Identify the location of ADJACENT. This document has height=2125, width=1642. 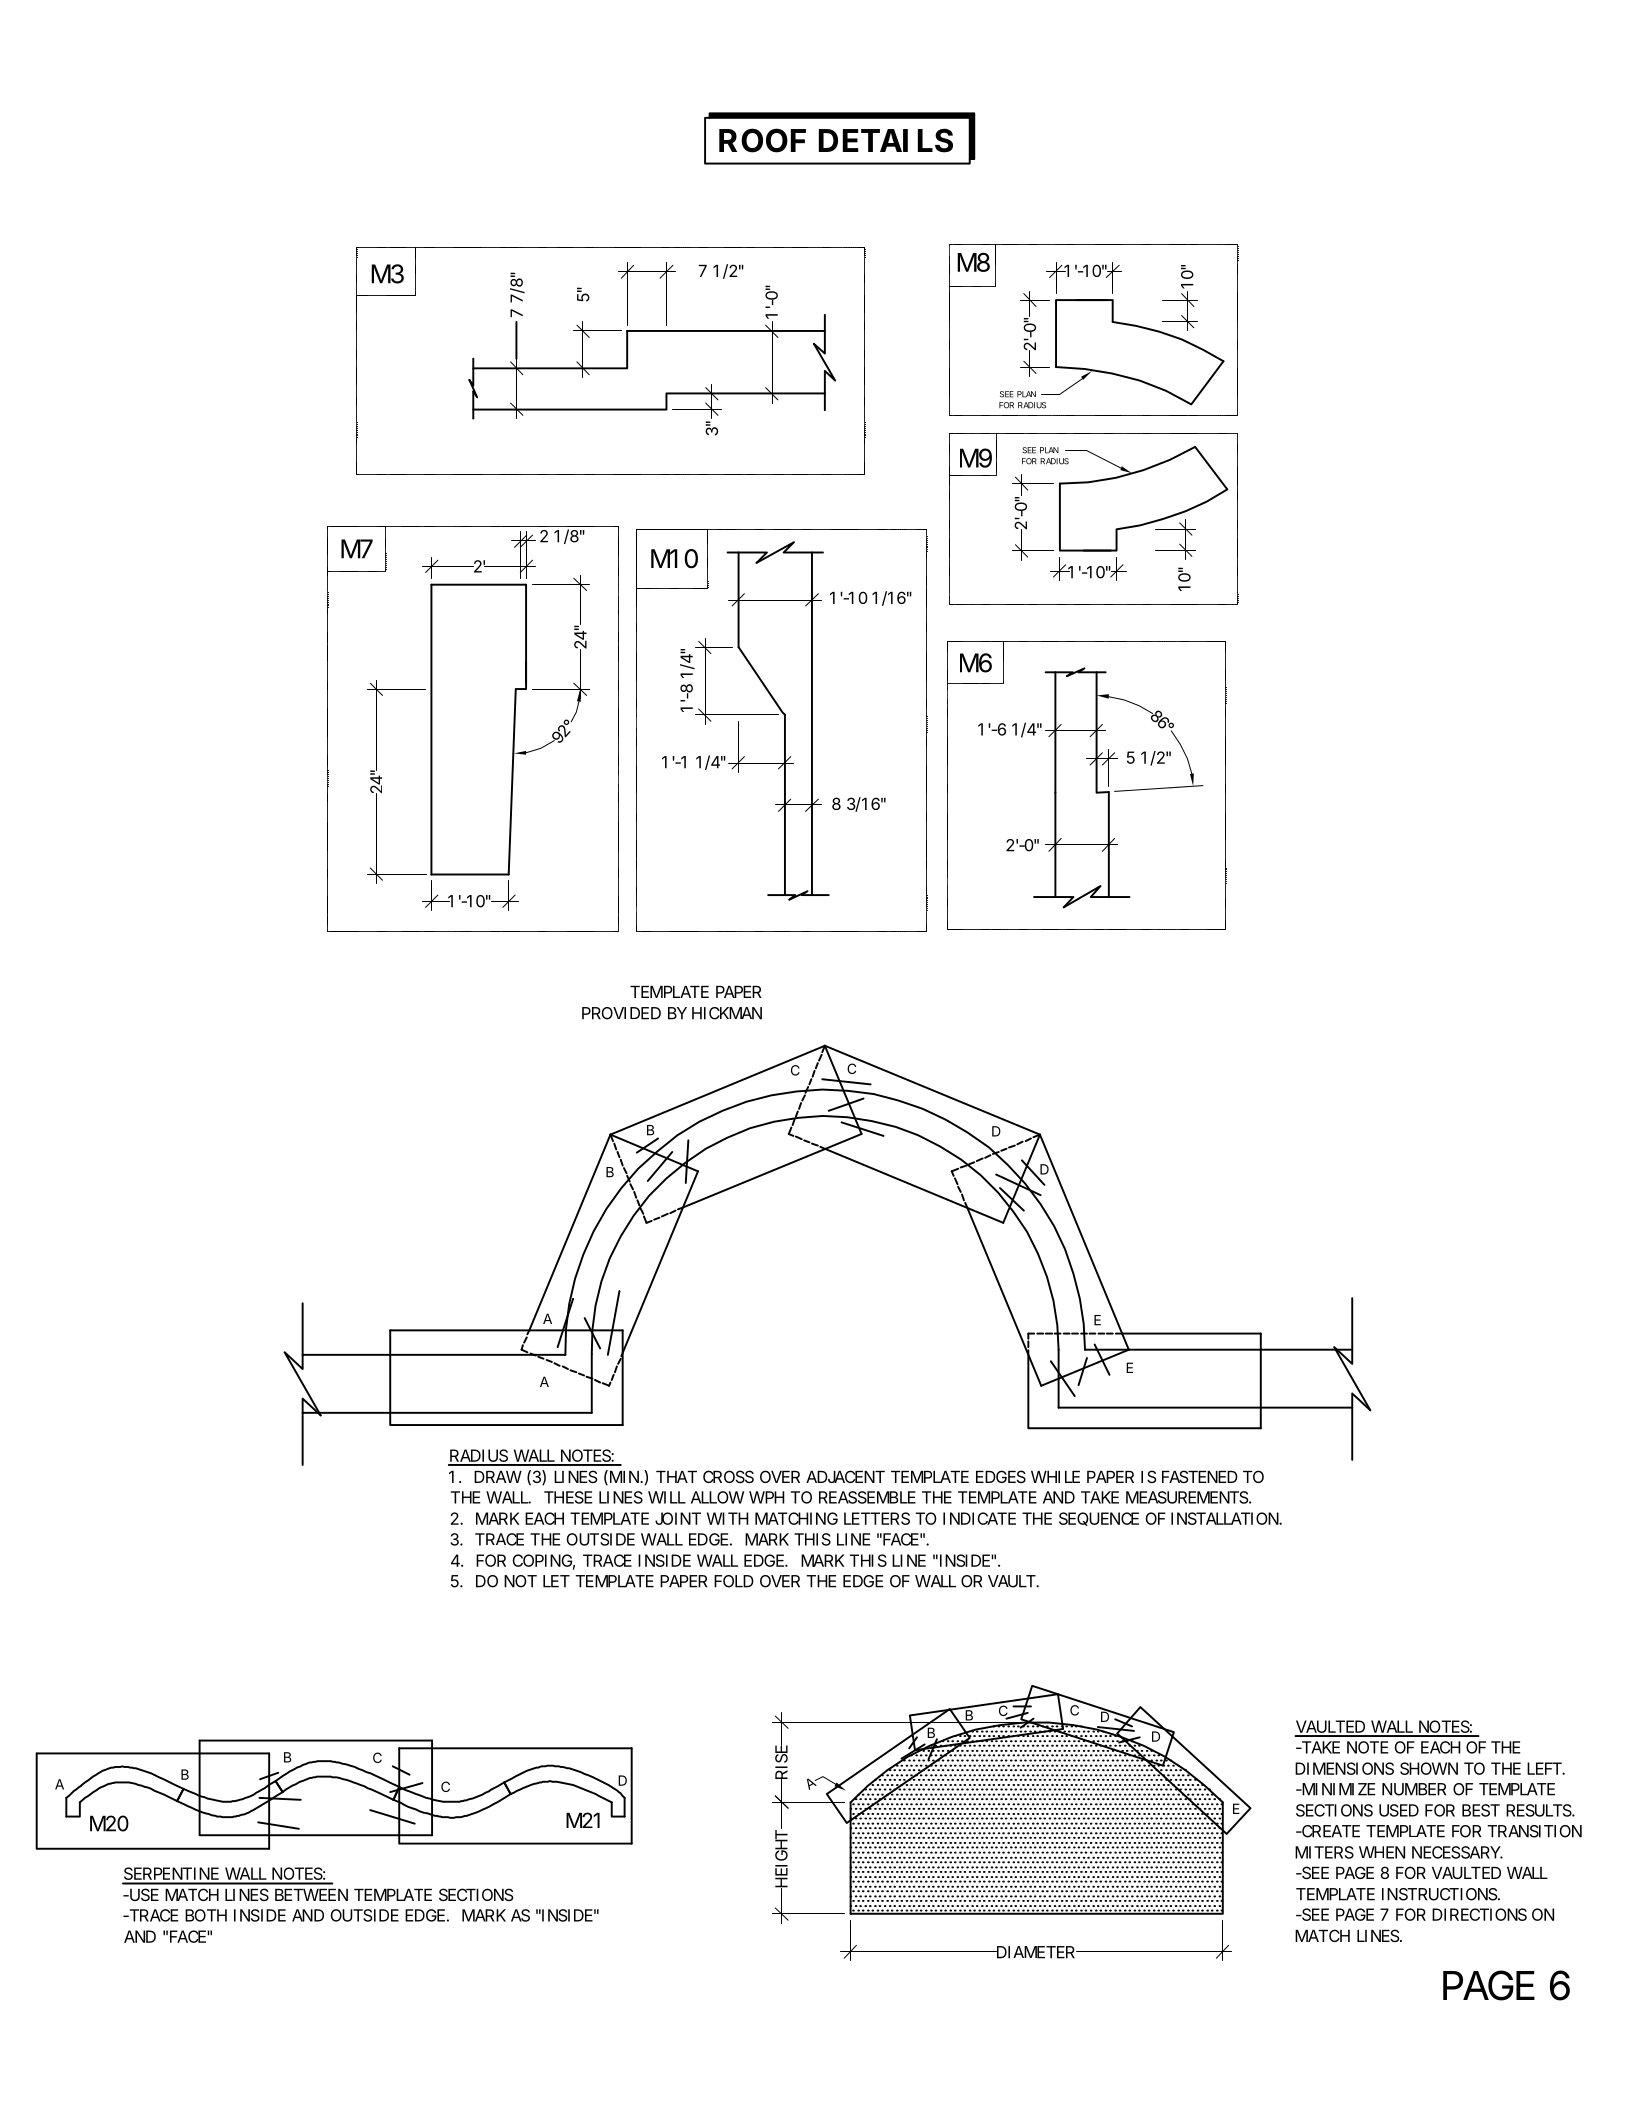
(845, 1476).
